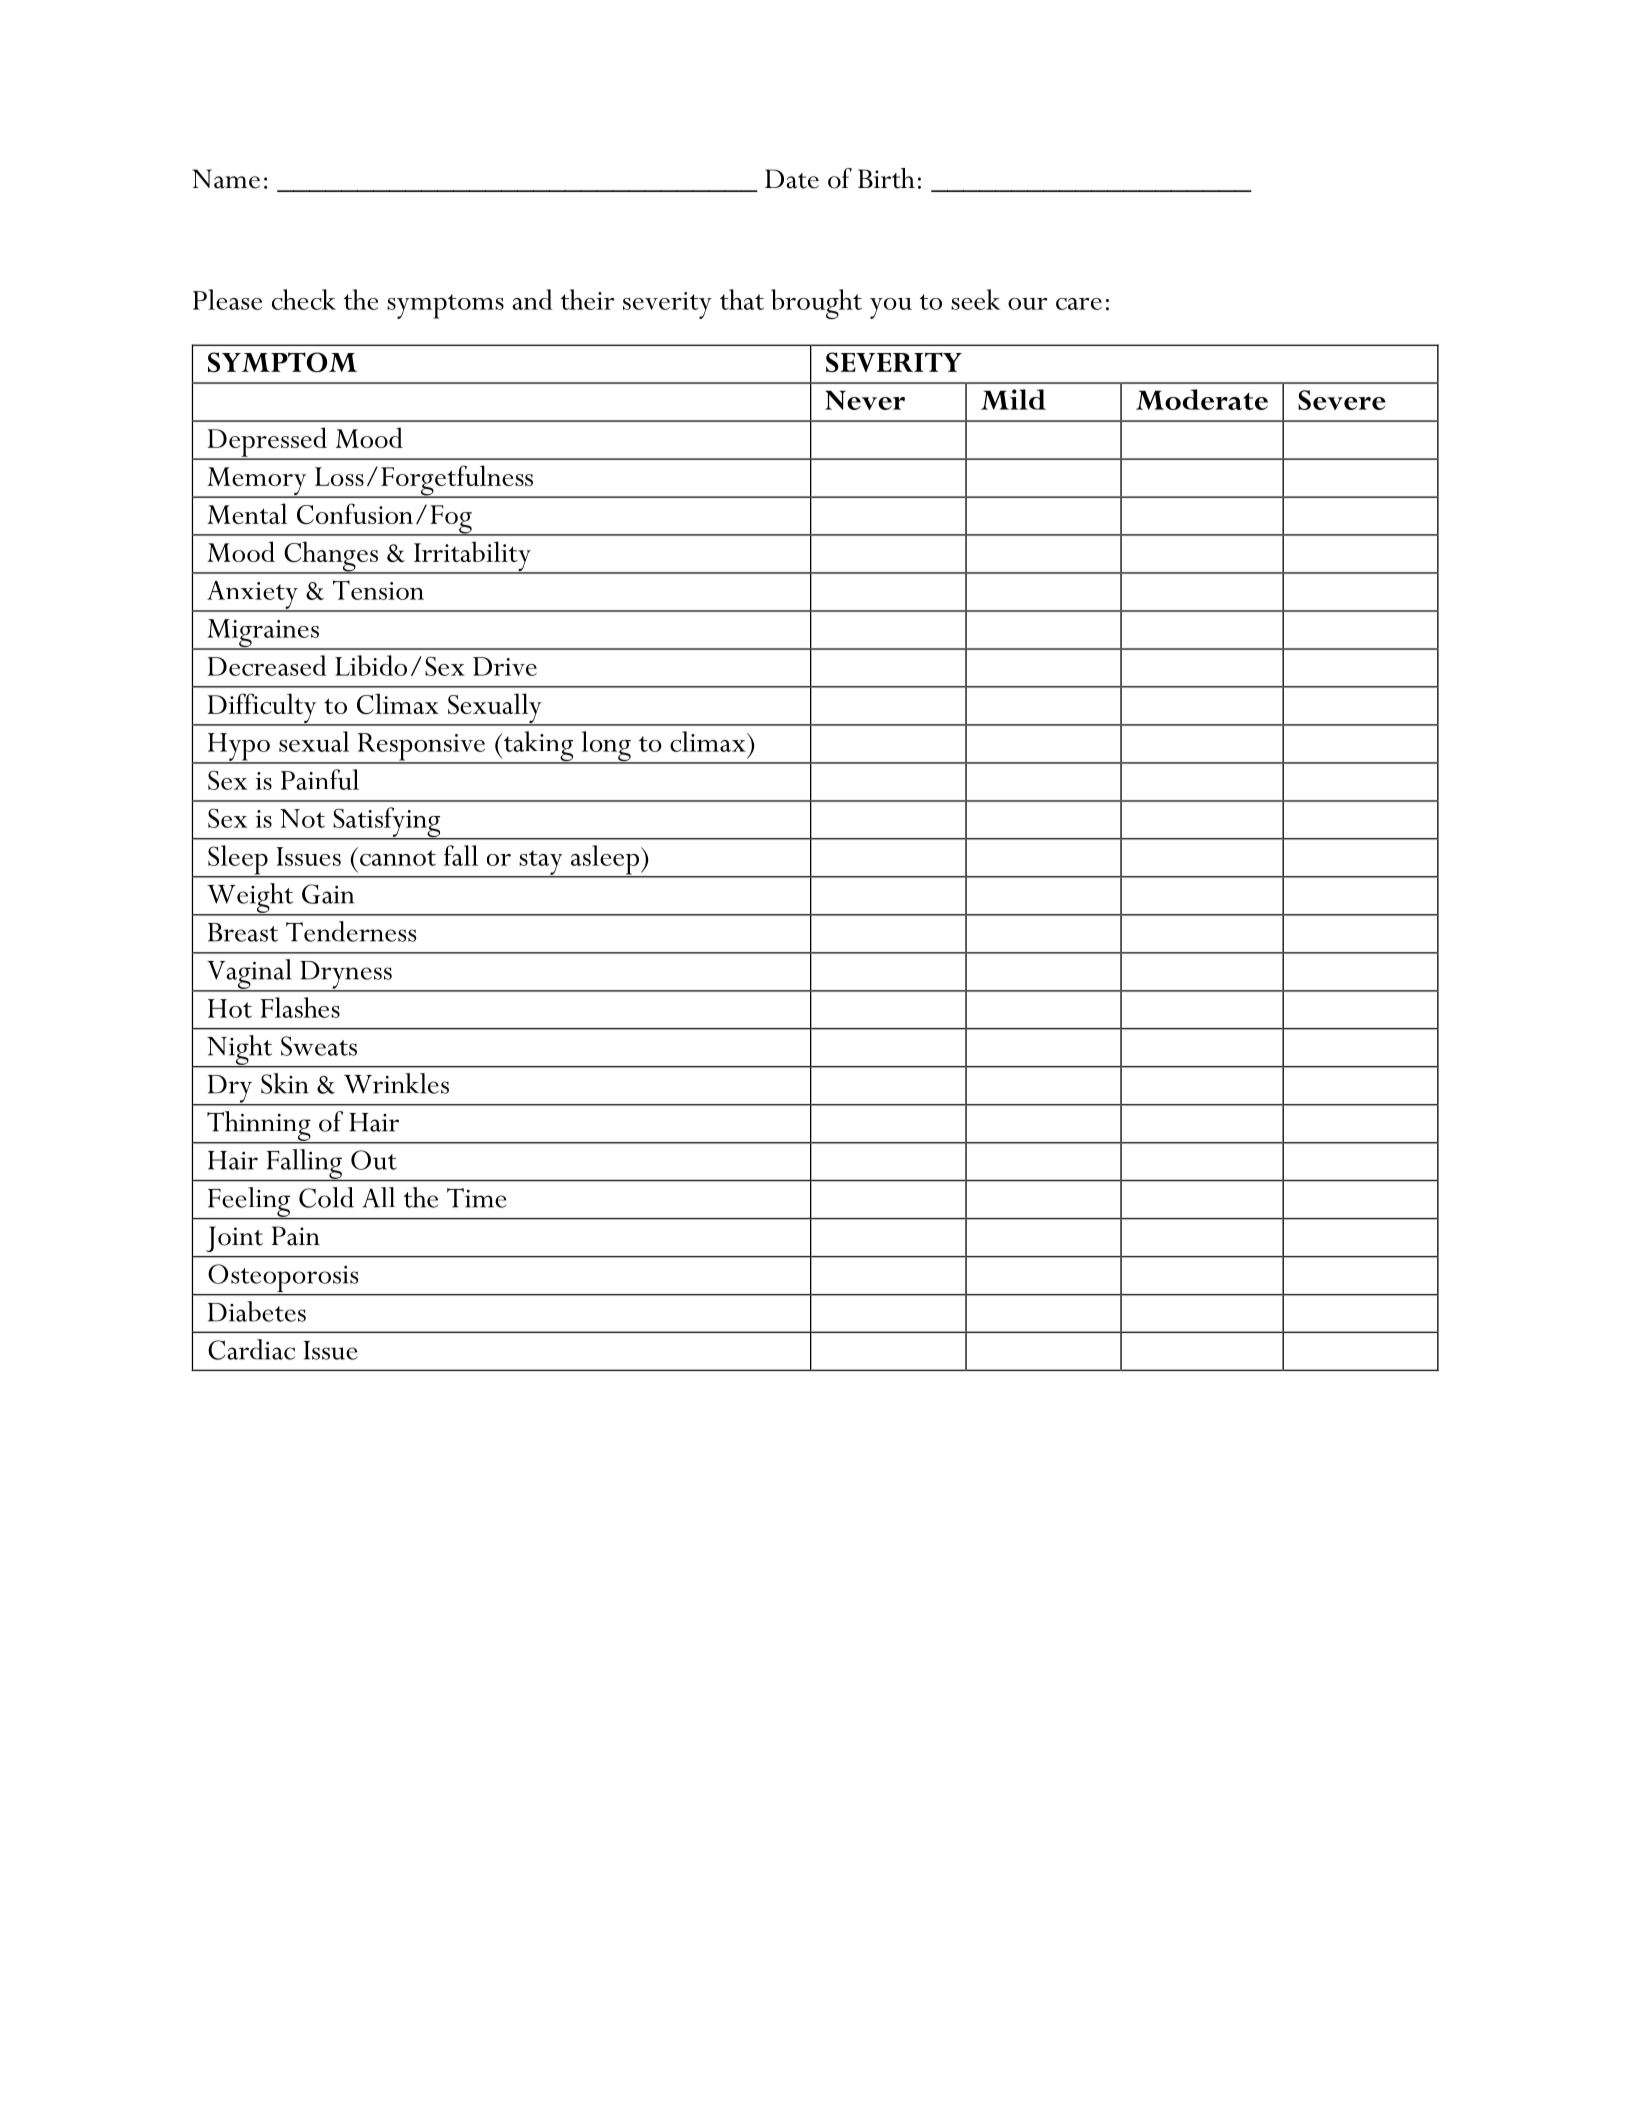 The image size is (1630, 2110). Describe the element at coordinates (421, 748) in the screenshot. I see `Responsive` at that location.
